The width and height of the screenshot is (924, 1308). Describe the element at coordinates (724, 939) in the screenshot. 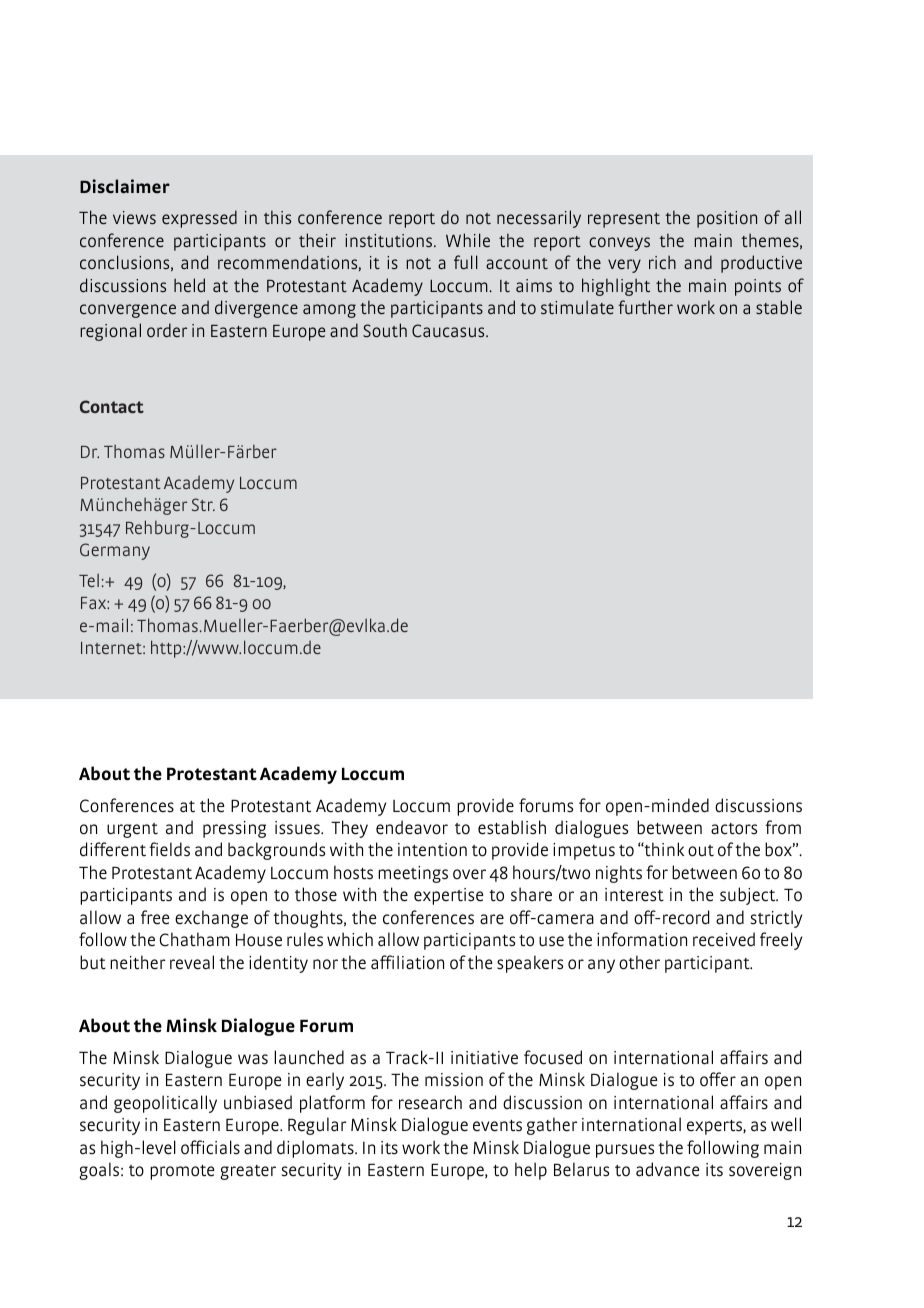

I see `received` at that location.
